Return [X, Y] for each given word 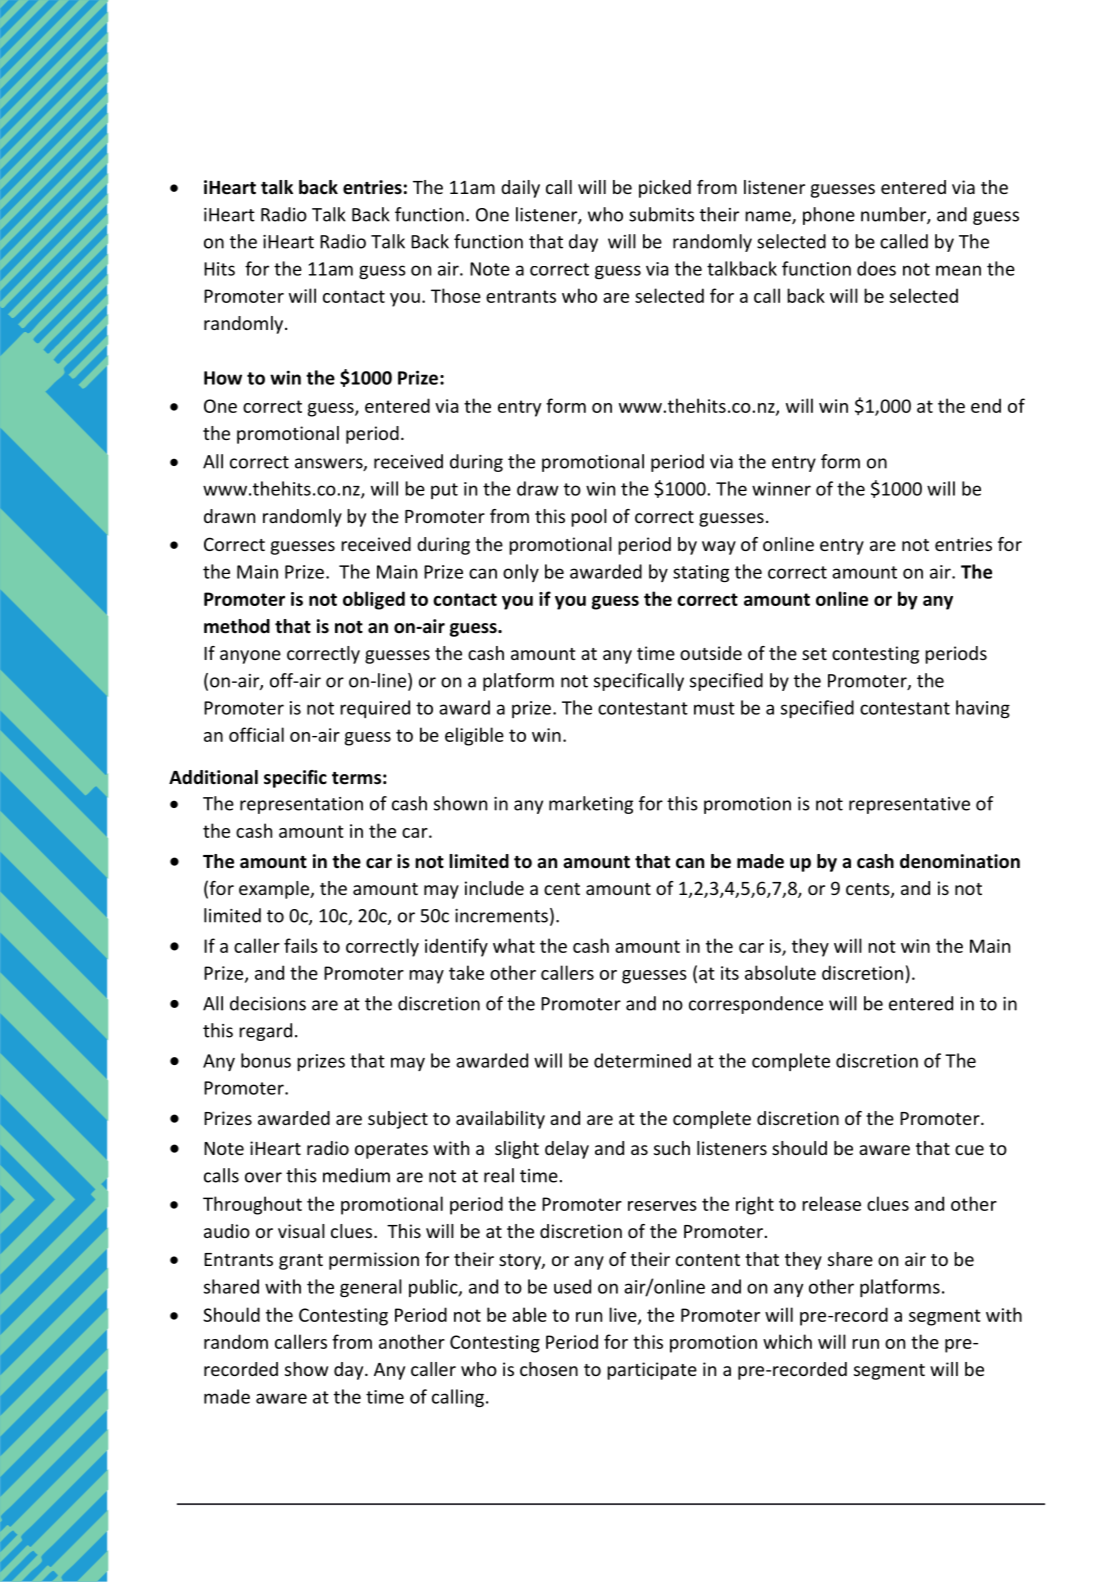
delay [567, 1150]
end [986, 405]
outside [711, 653]
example [275, 890]
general [371, 1288]
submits [661, 214]
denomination [960, 861]
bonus [266, 1060]
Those [456, 295]
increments [501, 916]
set [814, 654]
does [876, 268]
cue [969, 1150]
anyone [250, 657]
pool [589, 518]
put [444, 491]
